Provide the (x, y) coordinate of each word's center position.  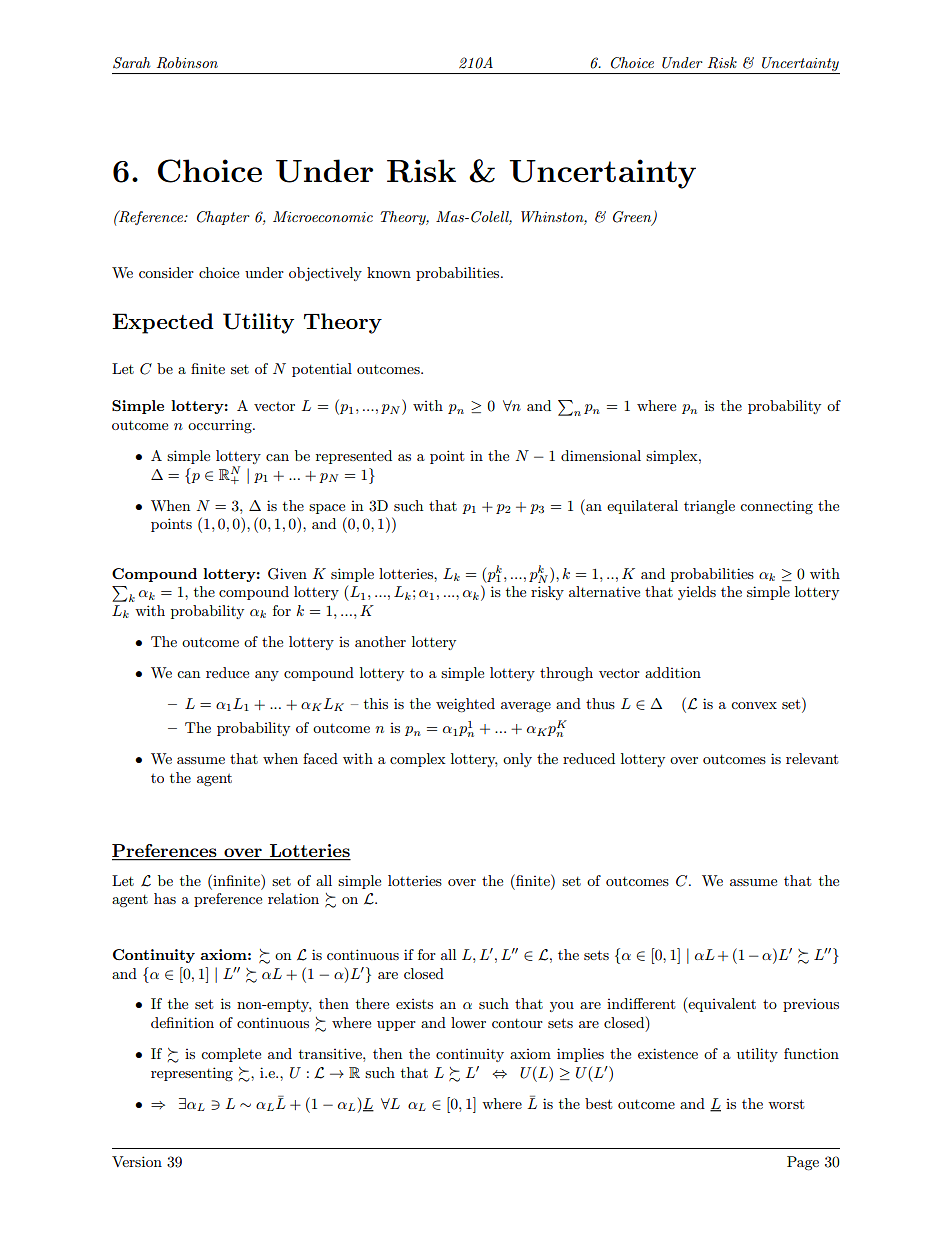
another (380, 641)
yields (697, 593)
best (598, 1103)
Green (633, 218)
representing (192, 1074)
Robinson (187, 63)
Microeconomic (323, 216)
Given (287, 574)
